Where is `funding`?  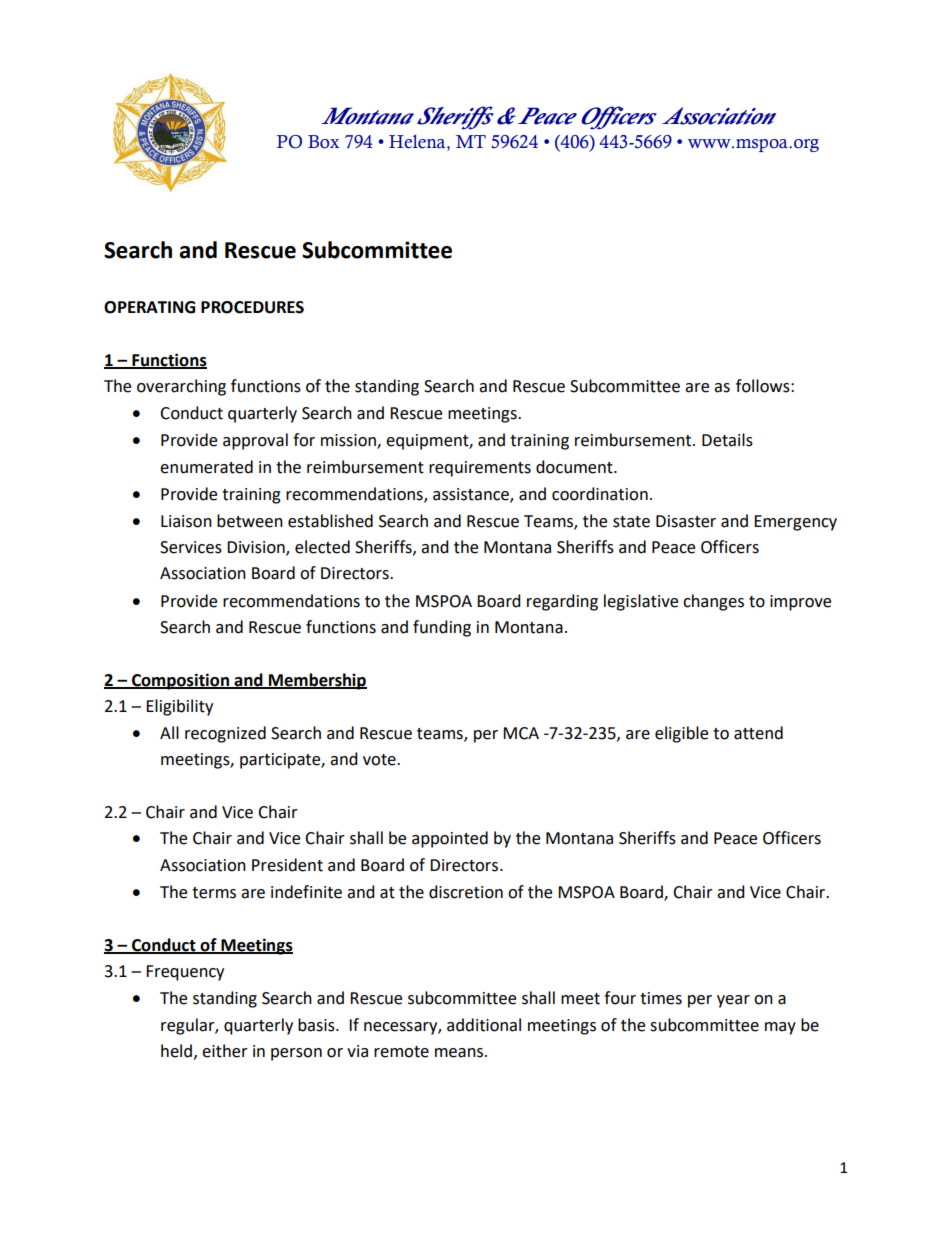
funding is located at coordinates (442, 628).
